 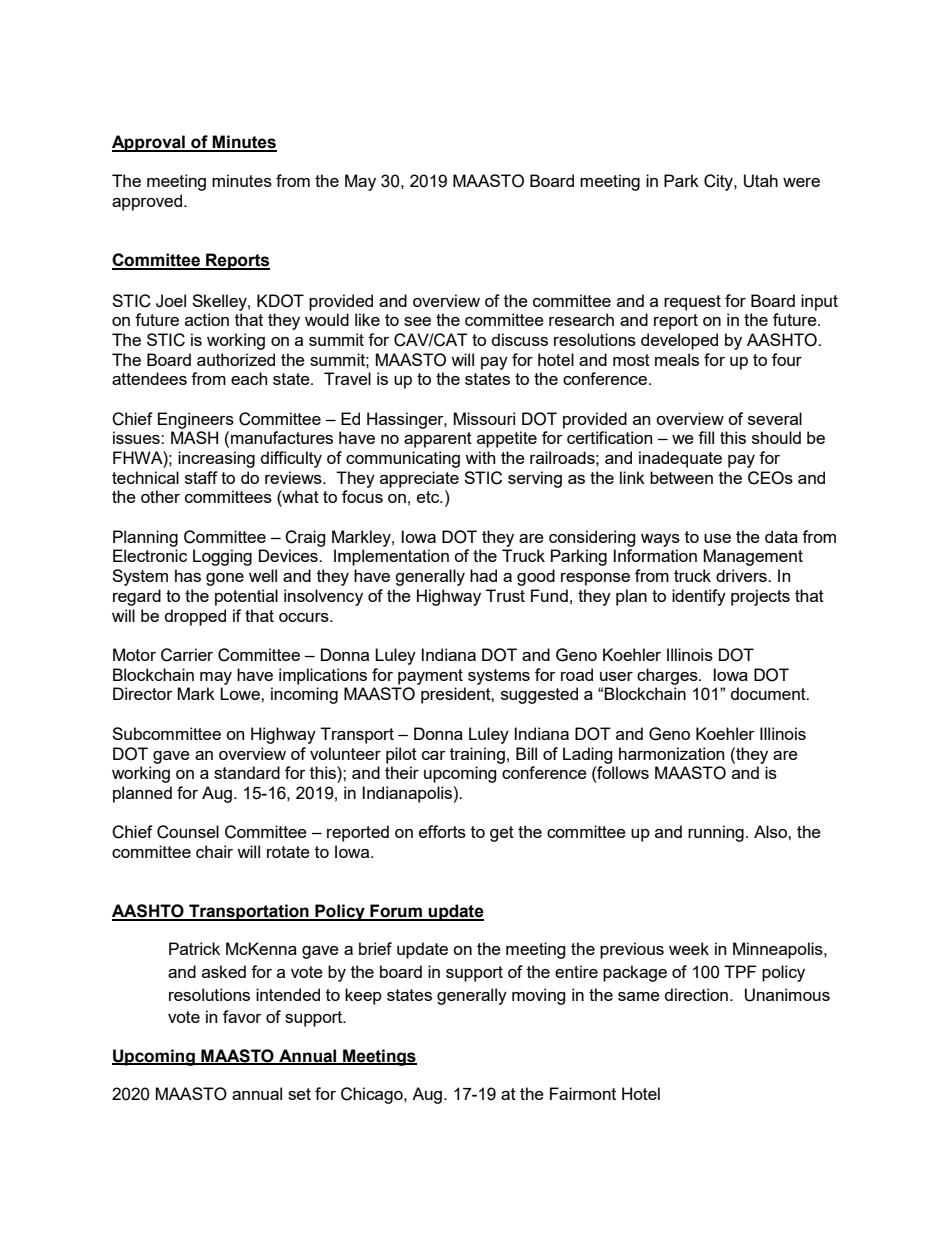 I want to click on Utah, so click(x=761, y=181).
